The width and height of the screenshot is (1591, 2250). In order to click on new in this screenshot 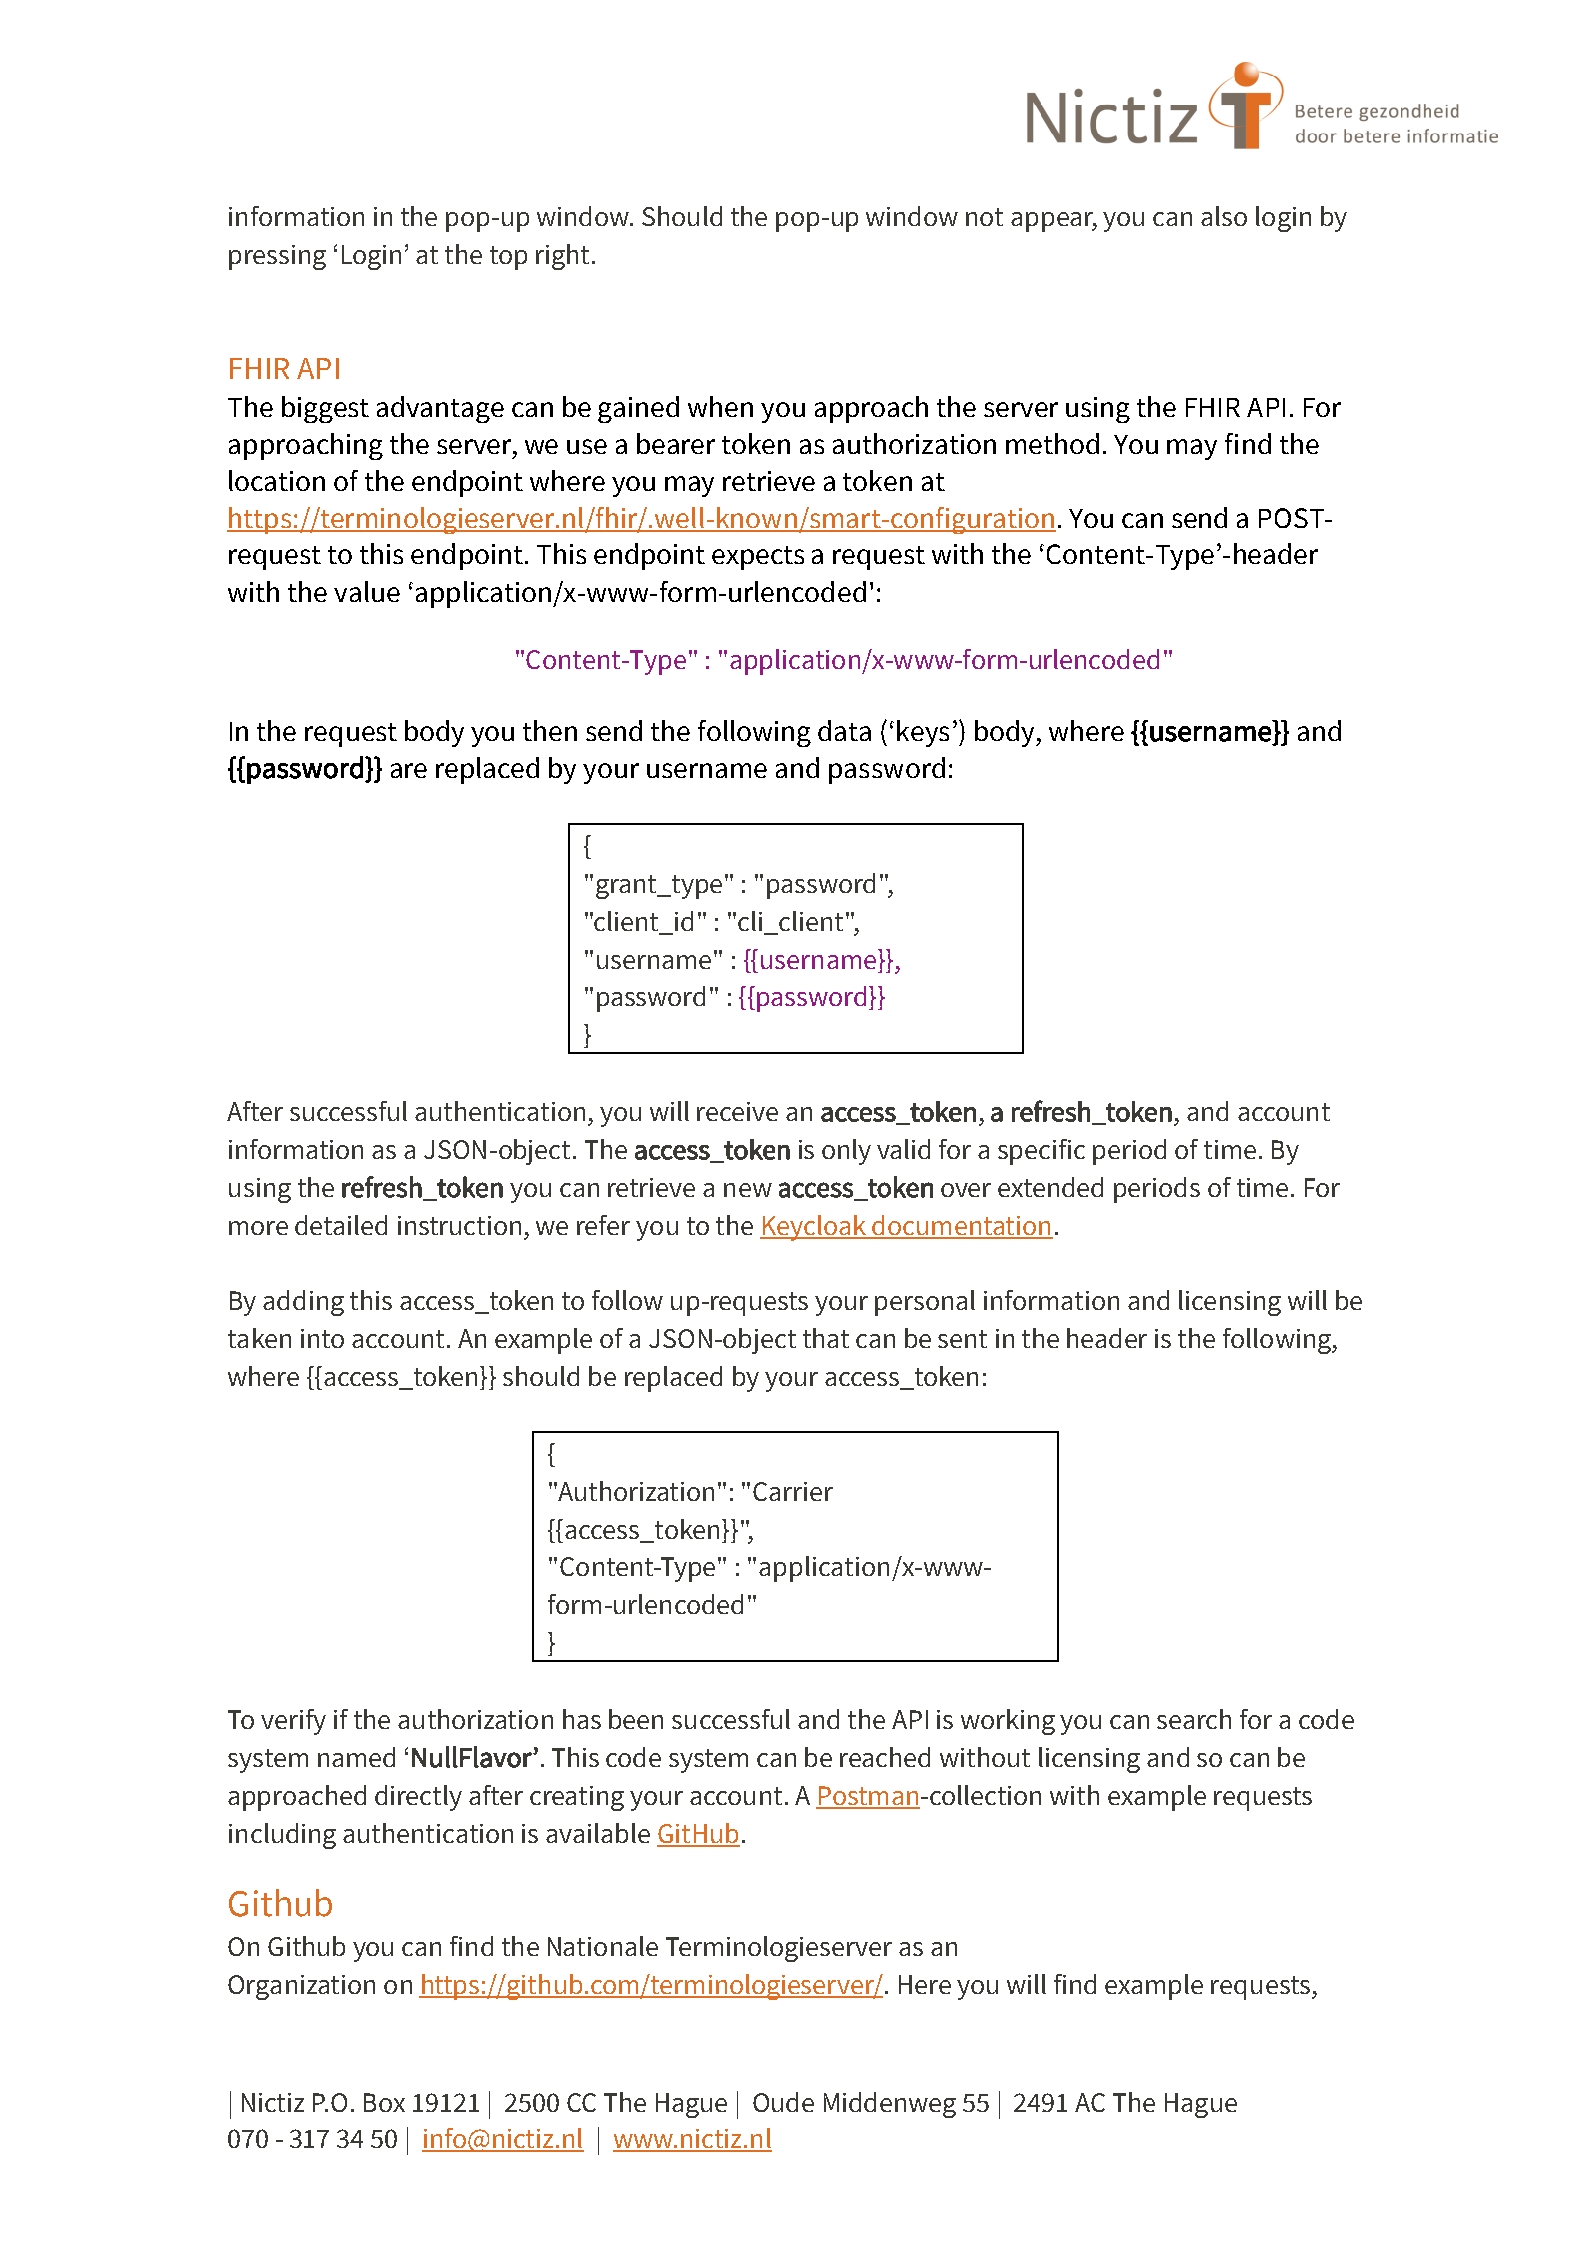, I will do `click(748, 1190)`.
